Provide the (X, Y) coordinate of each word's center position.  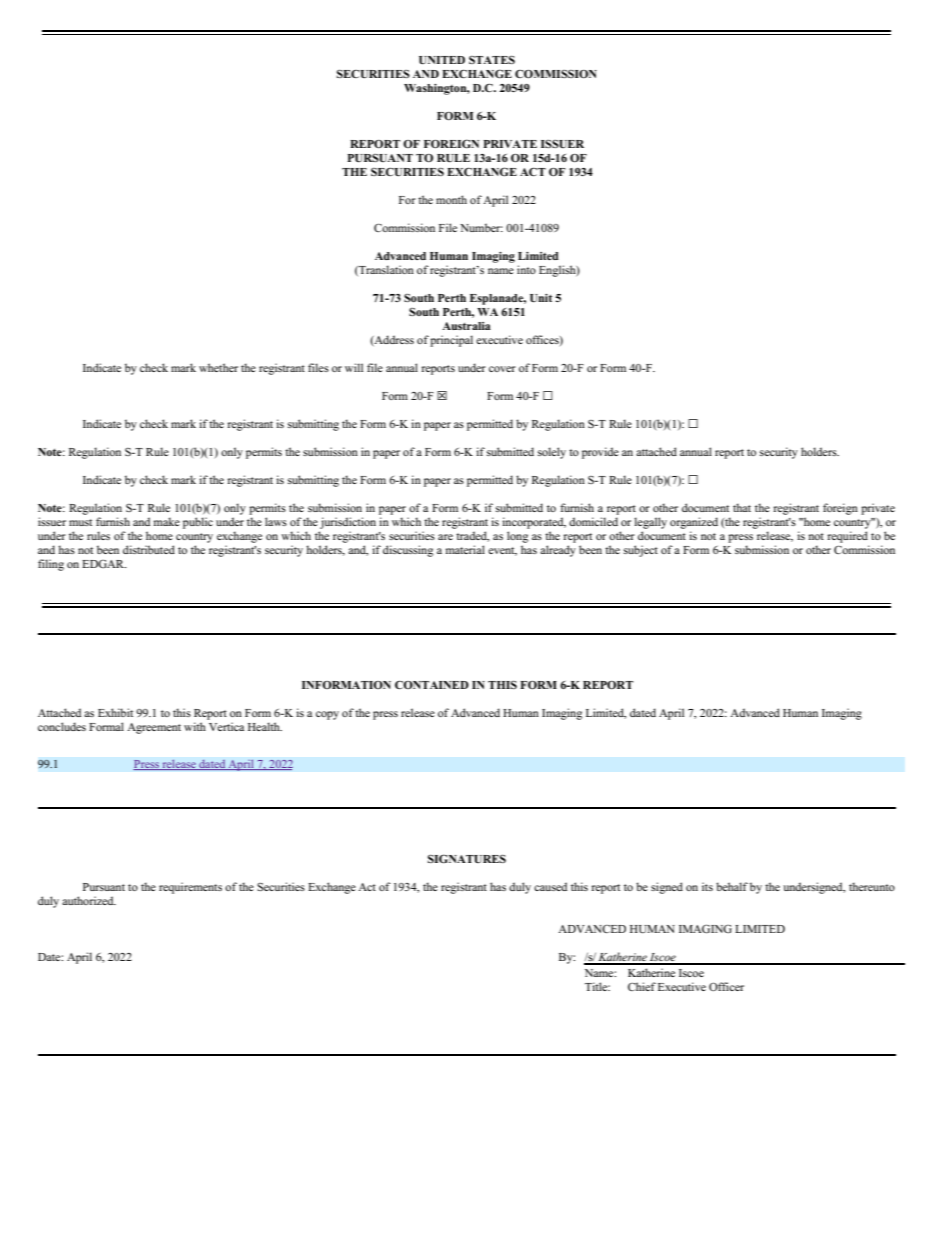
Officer (726, 986)
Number (481, 227)
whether (218, 367)
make (167, 521)
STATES (492, 59)
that (742, 507)
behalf (732, 886)
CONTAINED (432, 684)
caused (550, 886)
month (451, 199)
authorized (89, 900)
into (526, 269)
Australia (466, 326)
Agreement (154, 728)
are (445, 537)
